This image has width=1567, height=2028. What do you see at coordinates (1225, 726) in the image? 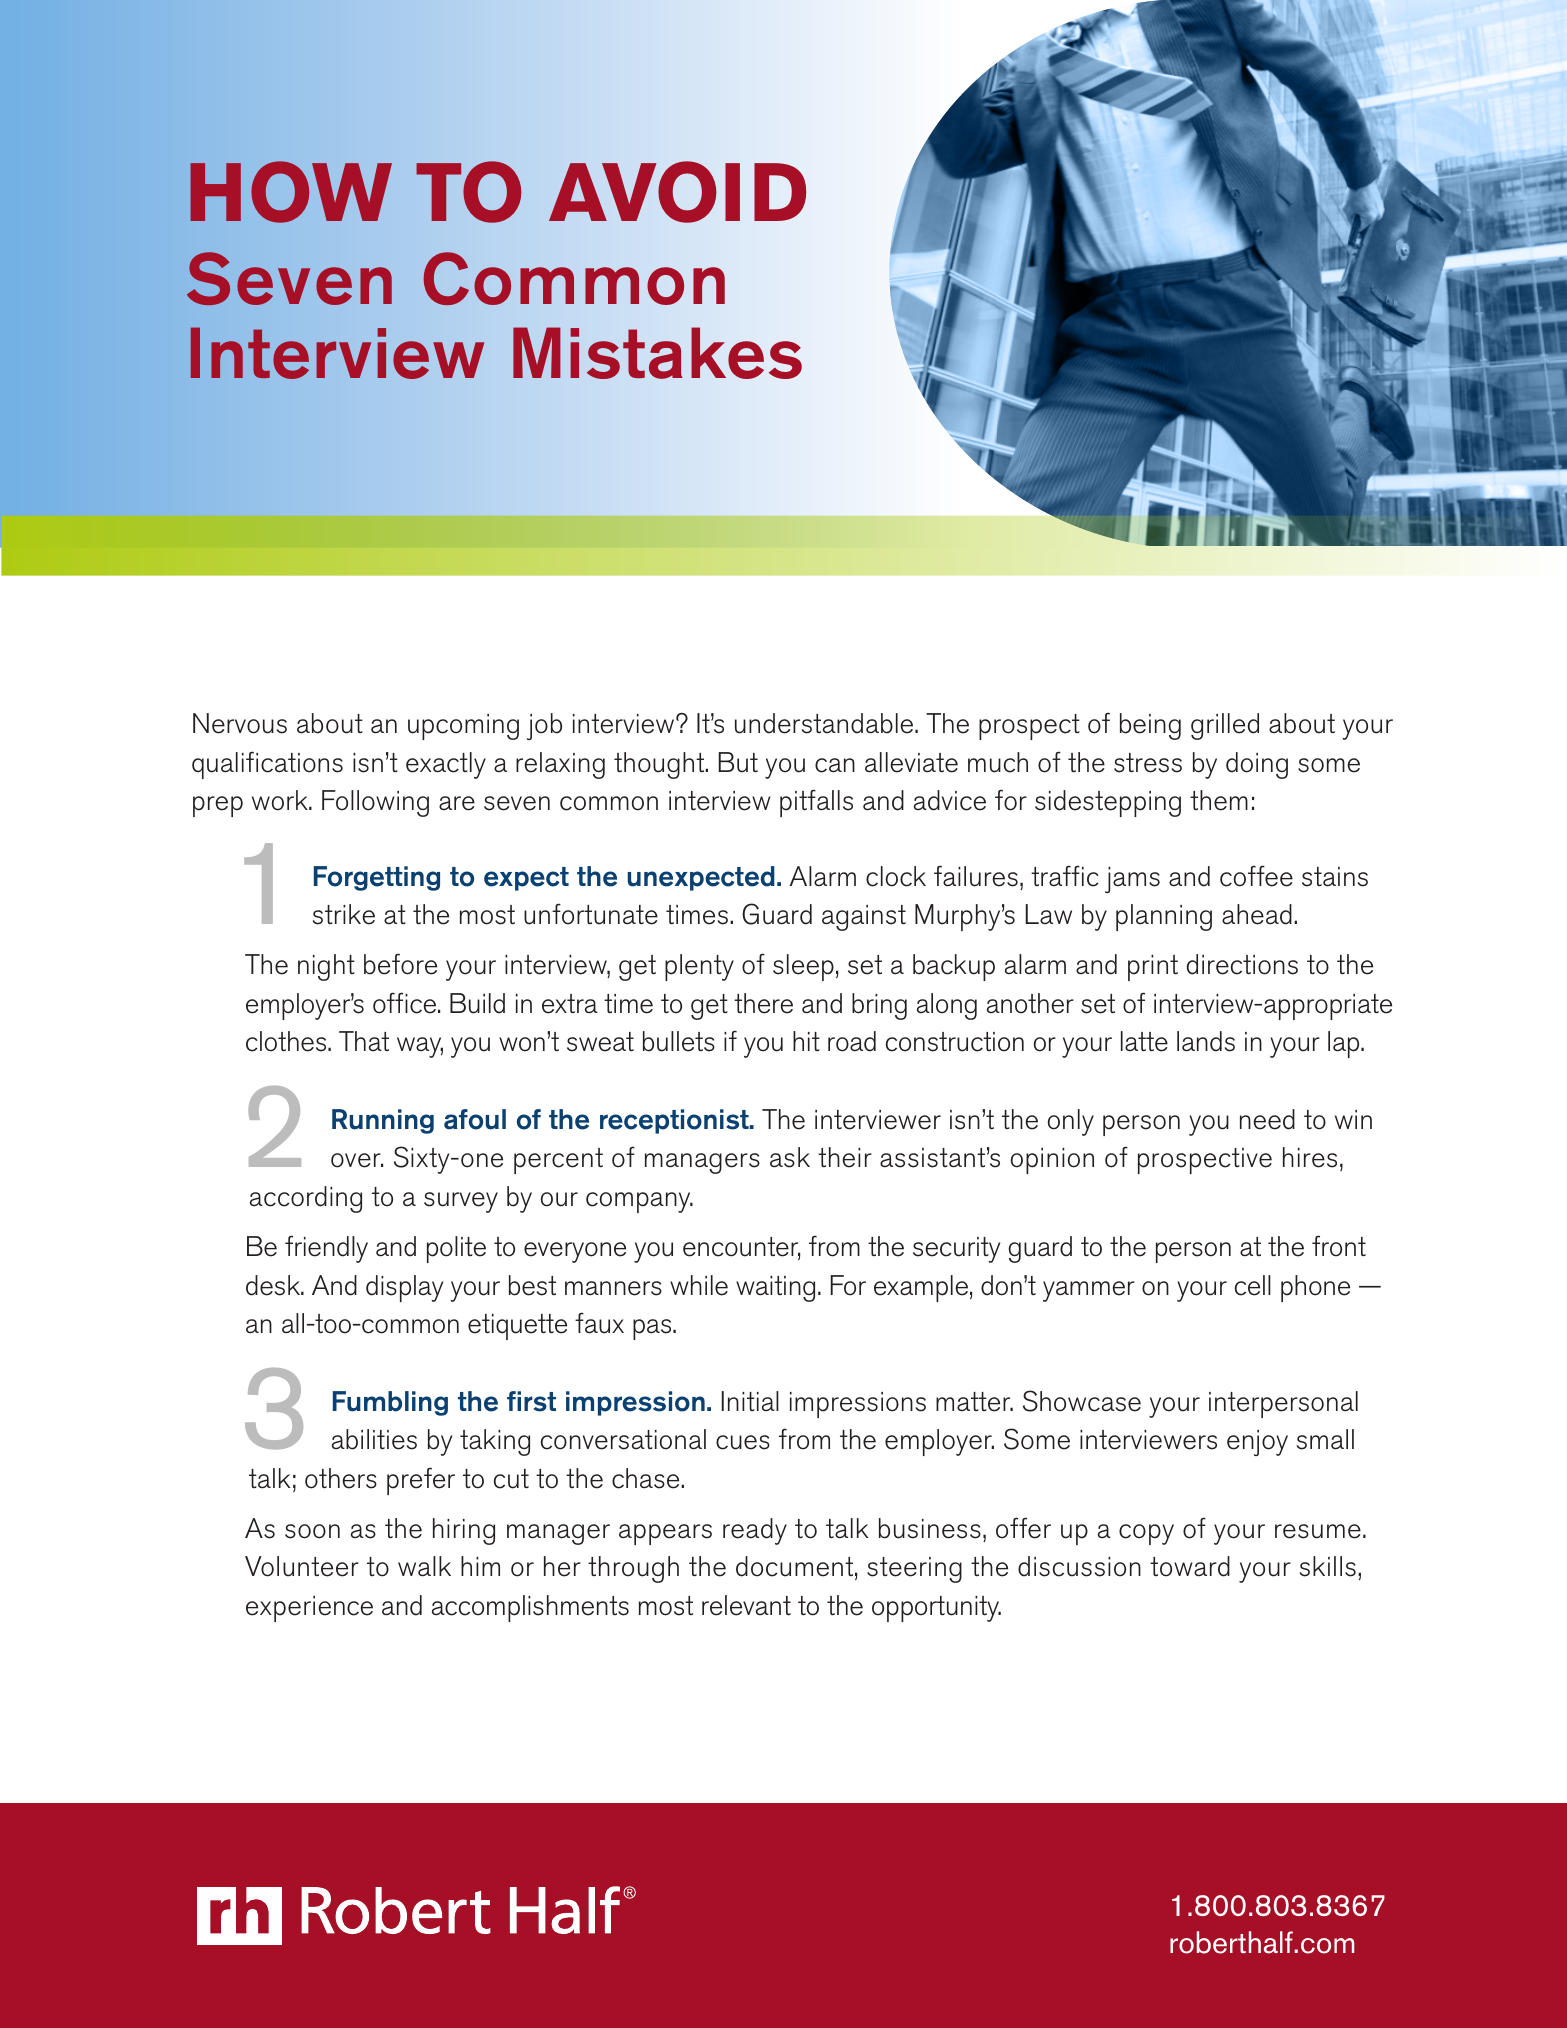
I see `grilled` at bounding box center [1225, 726].
